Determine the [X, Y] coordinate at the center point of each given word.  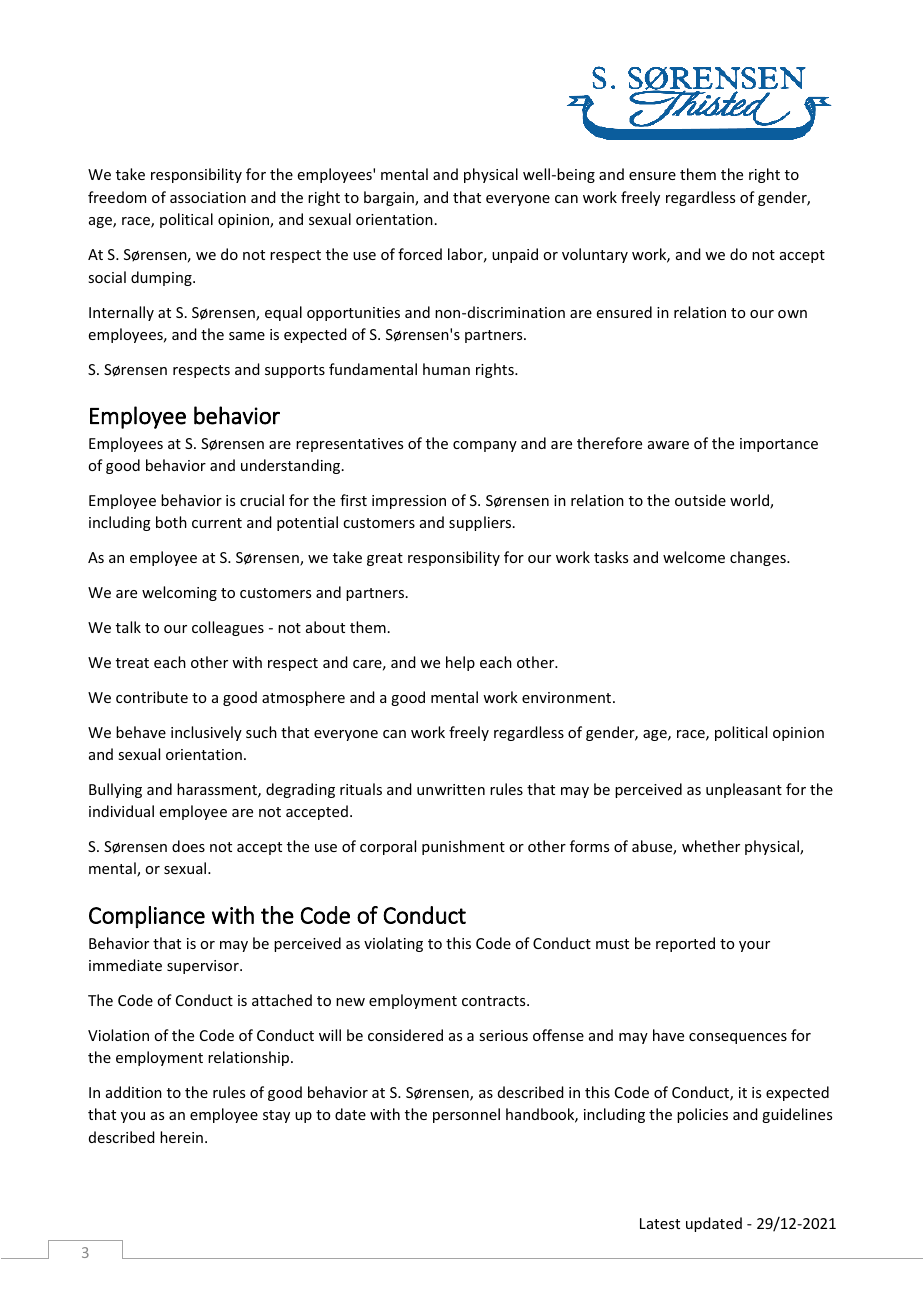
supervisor [204, 967]
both [171, 522]
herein [181, 1137]
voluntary [595, 255]
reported [685, 944]
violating [393, 944]
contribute [152, 697]
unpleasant [744, 790]
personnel [466, 1115]
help [460, 663]
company [485, 446]
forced [420, 254]
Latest [660, 1223]
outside [700, 500]
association [208, 197]
